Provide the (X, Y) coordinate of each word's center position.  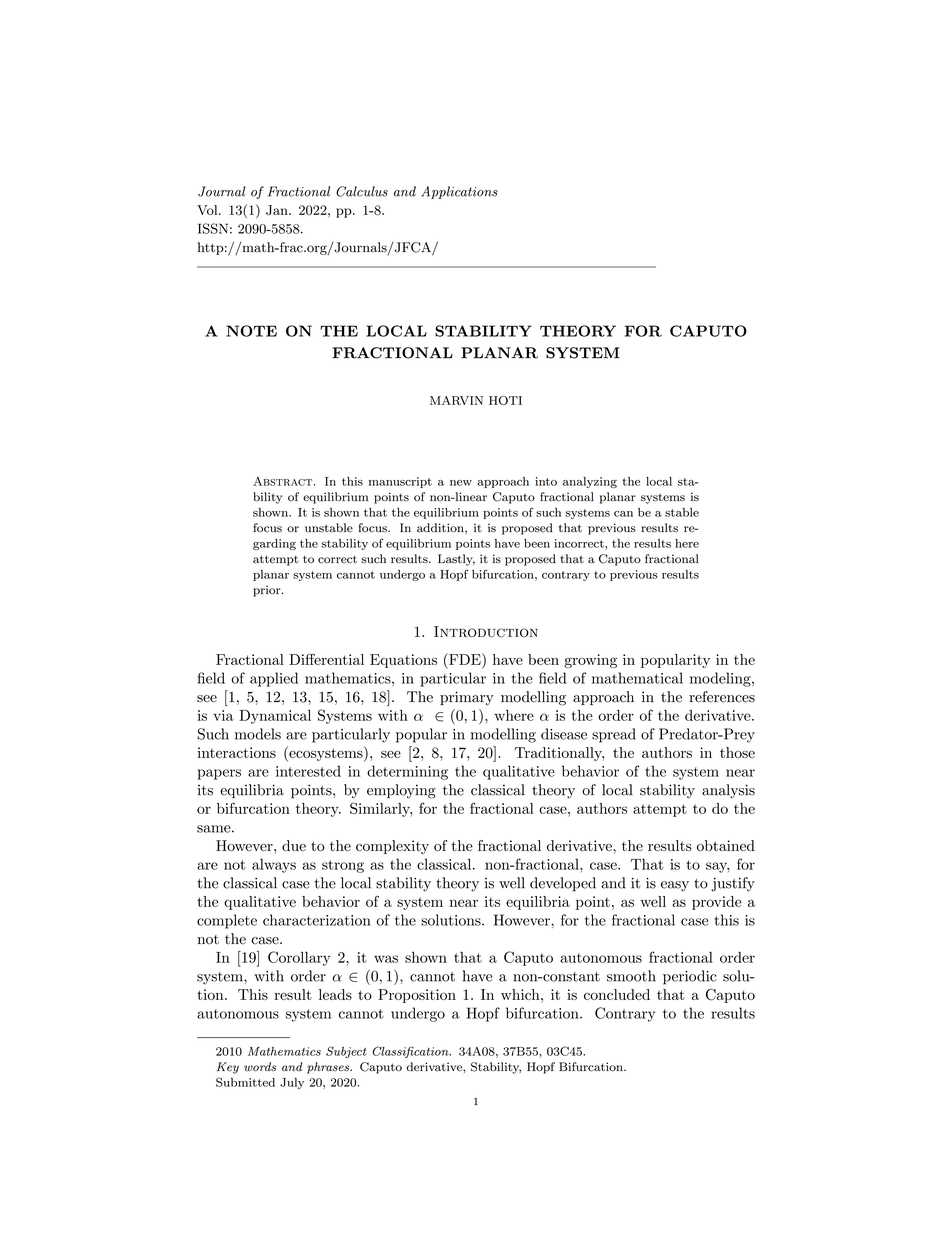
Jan (278, 210)
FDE (465, 659)
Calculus (362, 191)
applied (274, 679)
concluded (617, 994)
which (521, 994)
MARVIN (456, 400)
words (260, 1067)
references (722, 697)
